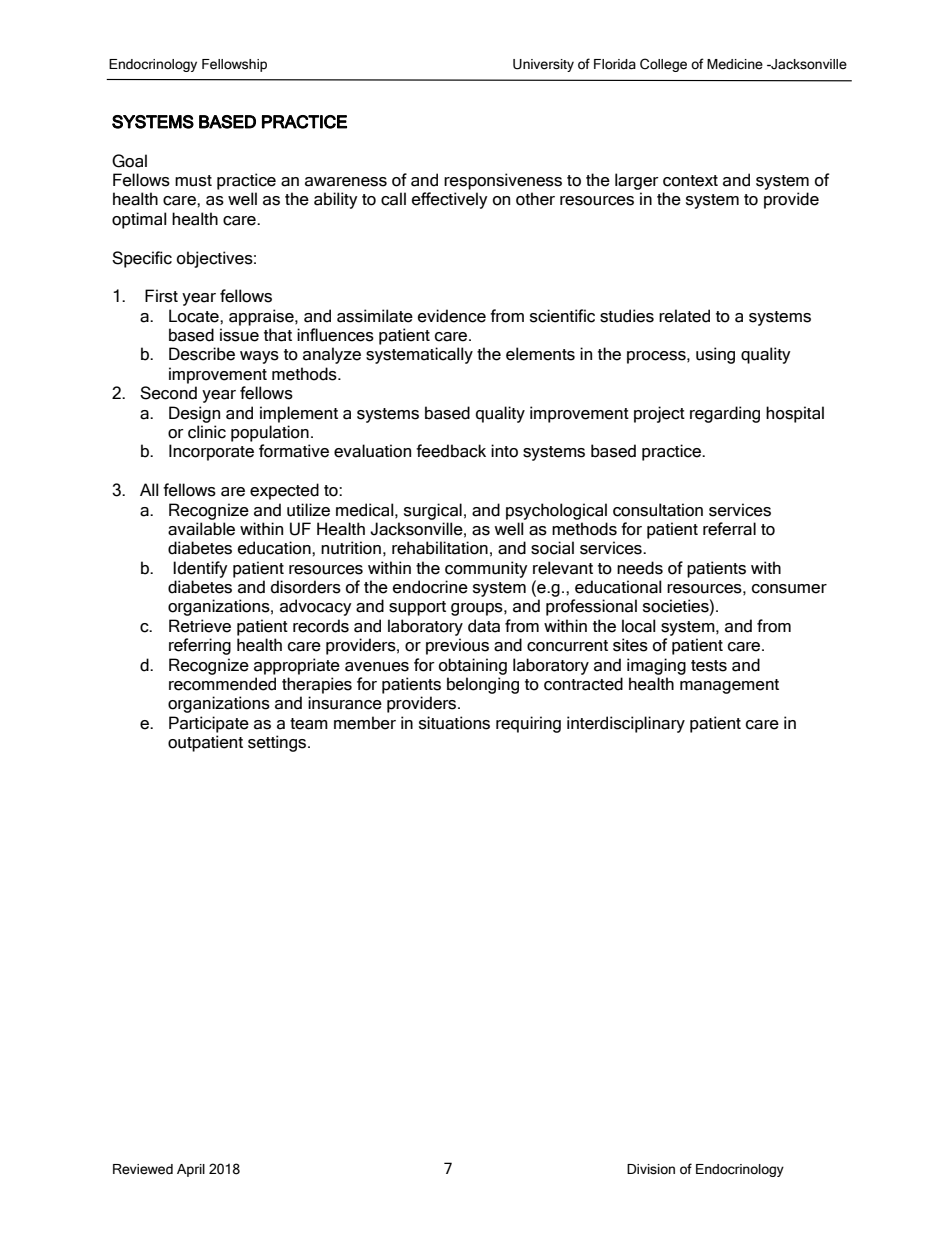  Describe the element at coordinates (193, 181) in the screenshot. I see `must` at that location.
